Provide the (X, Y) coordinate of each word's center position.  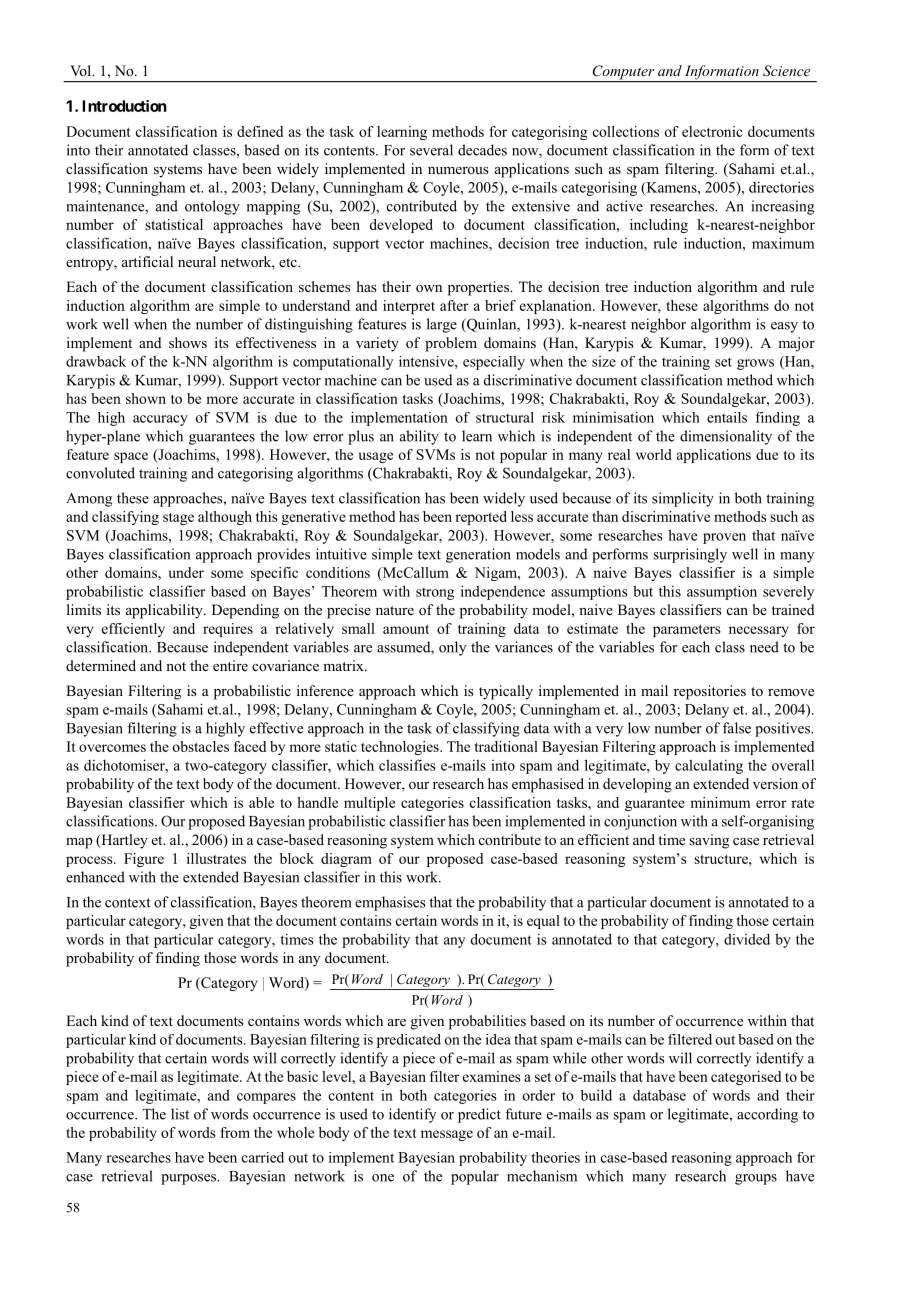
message (447, 1135)
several (431, 150)
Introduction (124, 106)
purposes (190, 1179)
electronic (712, 131)
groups (756, 1179)
